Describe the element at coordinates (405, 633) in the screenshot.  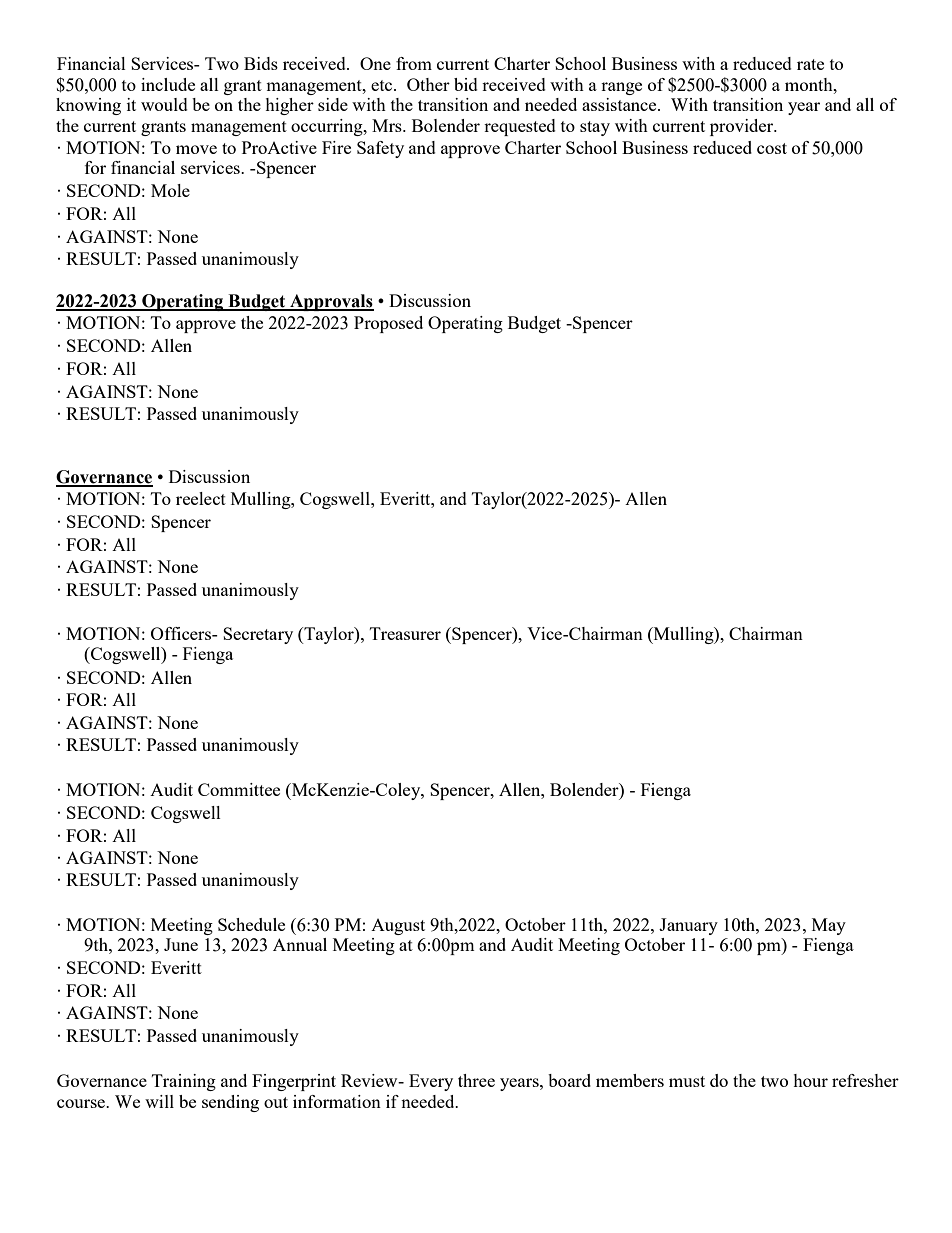
I see `Treasurer` at that location.
